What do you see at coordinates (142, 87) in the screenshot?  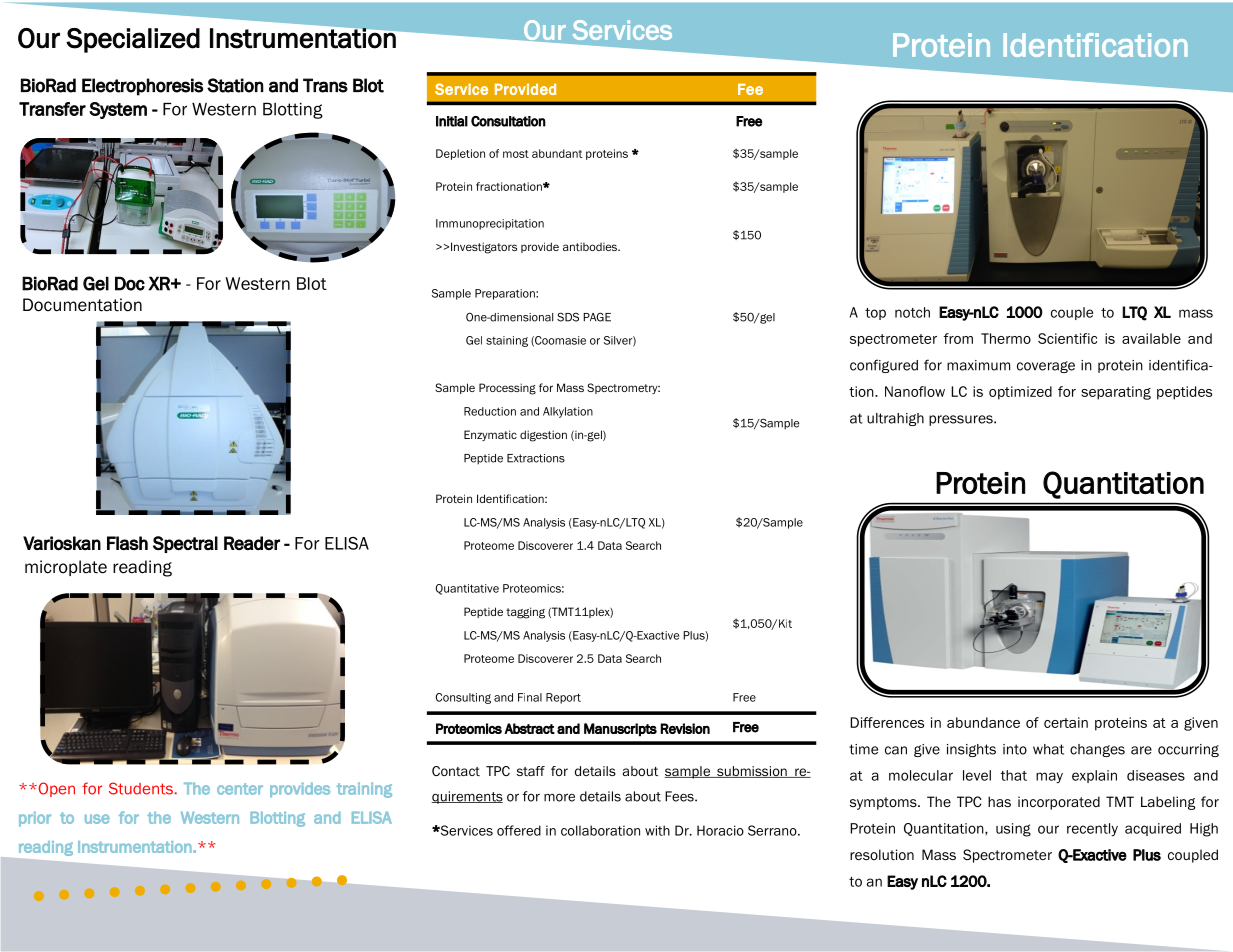 I see `Electrophoresis` at bounding box center [142, 87].
